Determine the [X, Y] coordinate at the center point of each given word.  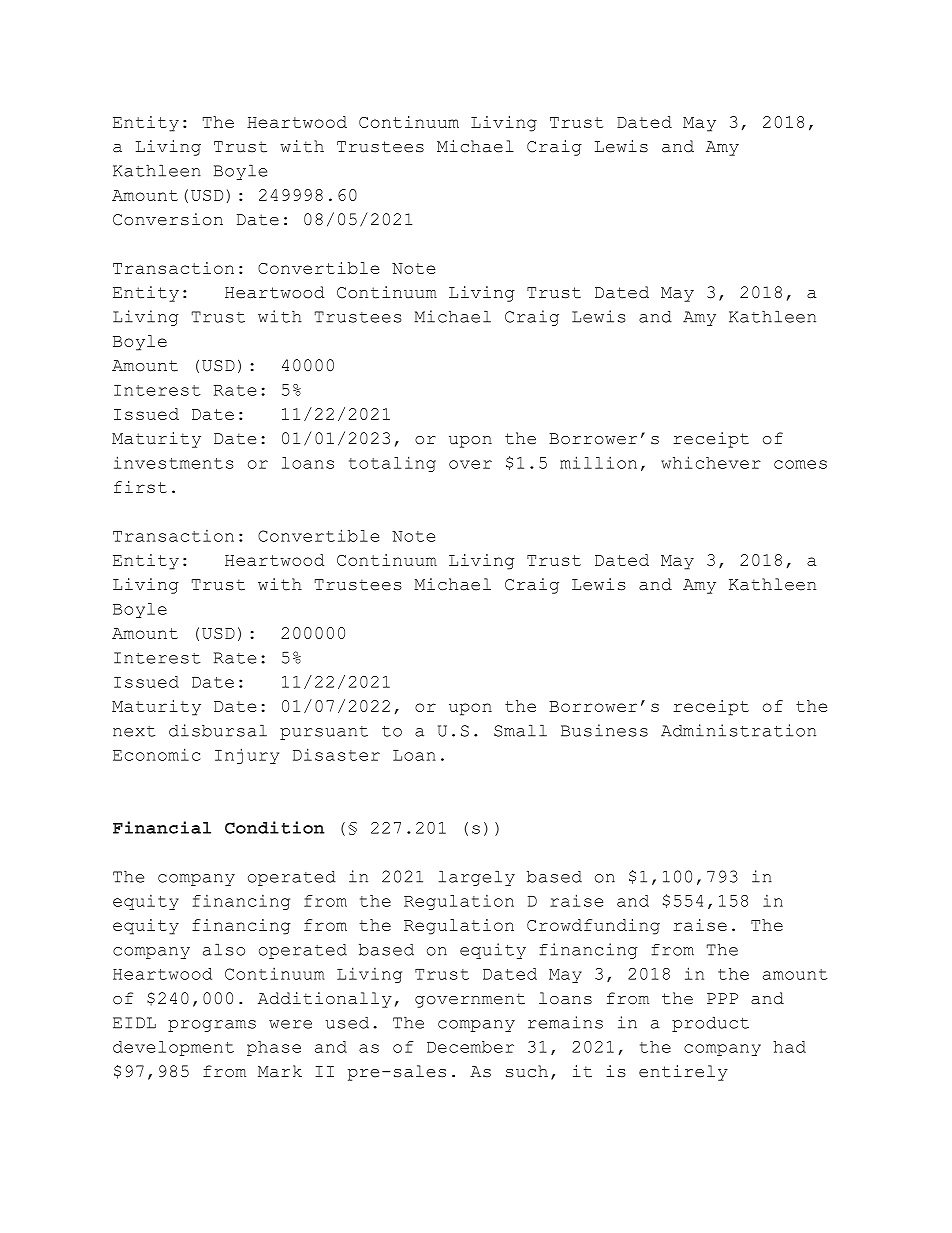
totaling [392, 464]
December [470, 1047]
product [710, 1024]
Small [520, 731]
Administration [738, 730]
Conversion [168, 219]
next [134, 731]
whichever [711, 462]
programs [212, 1026]
